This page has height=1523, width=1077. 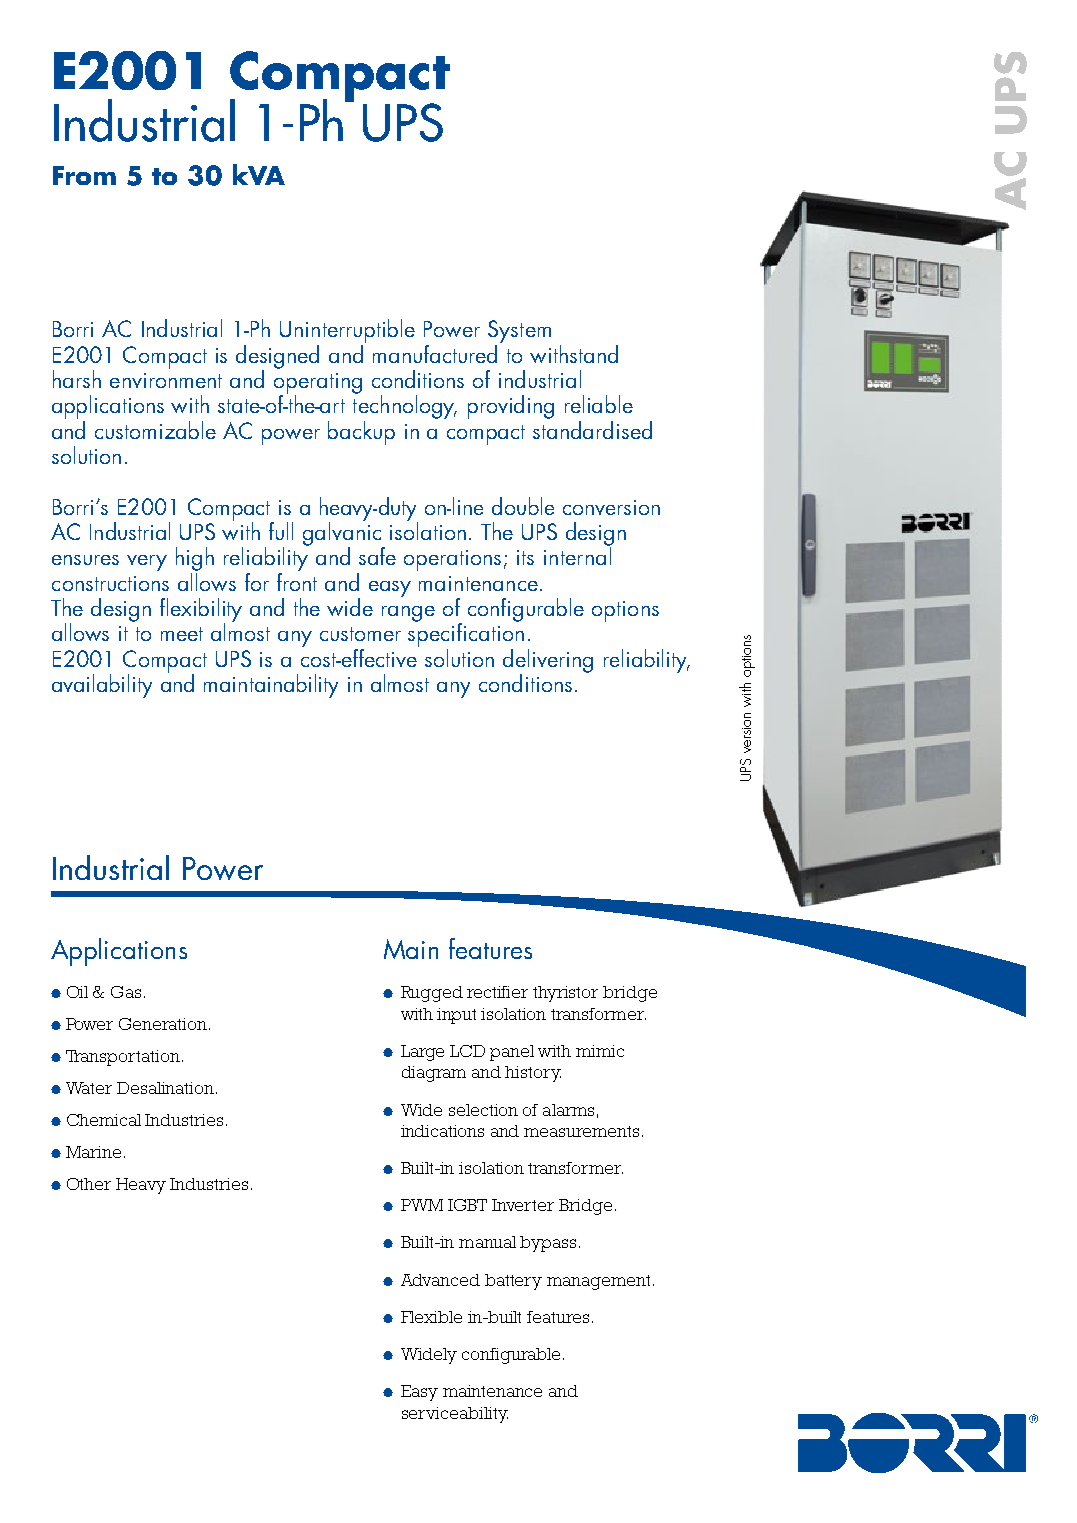 I want to click on delivering, so click(x=548, y=662).
